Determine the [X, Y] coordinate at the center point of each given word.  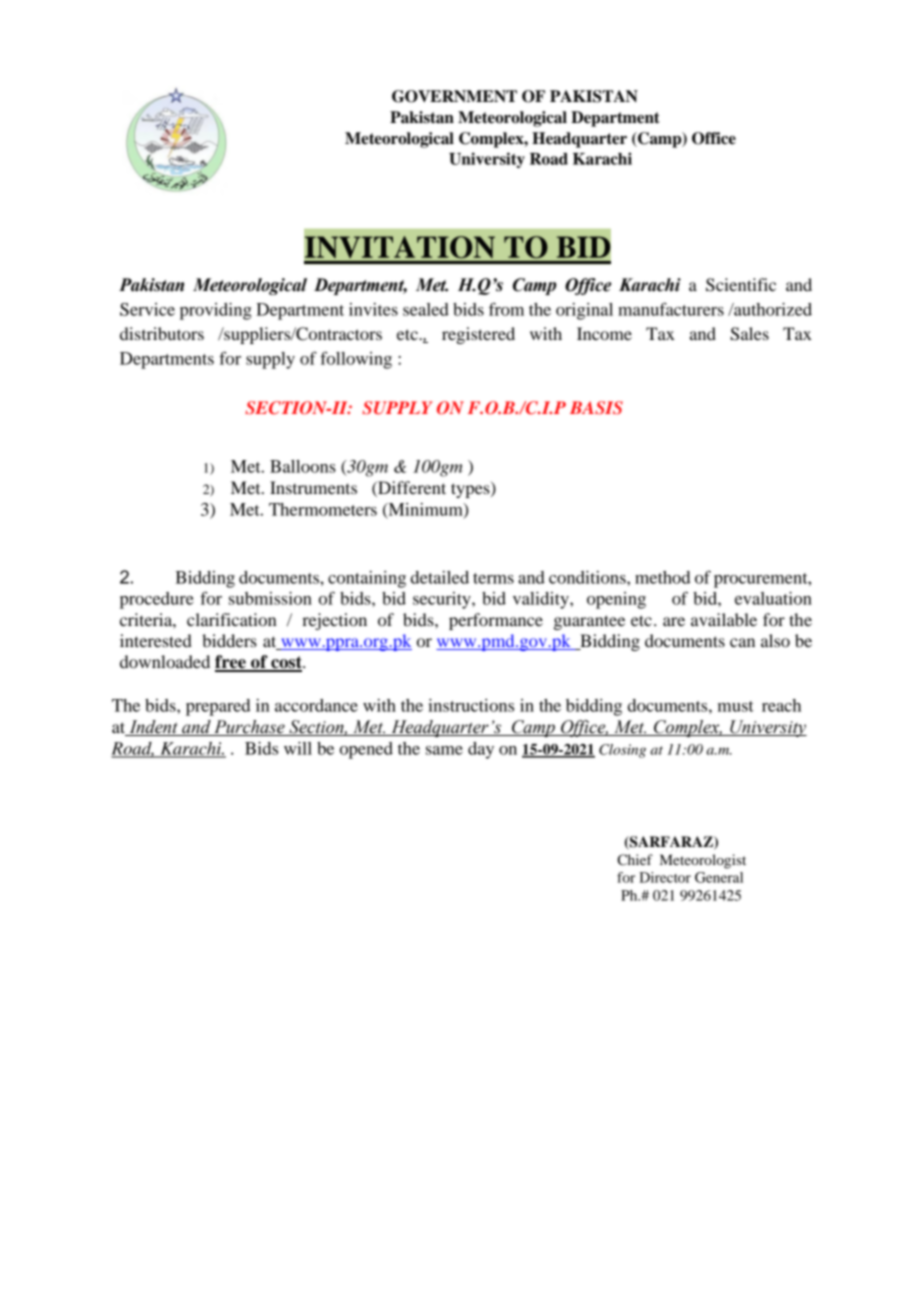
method [662, 577]
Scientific [741, 285]
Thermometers [323, 509]
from [506, 309]
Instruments [313, 487]
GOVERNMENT [454, 96]
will [298, 748]
